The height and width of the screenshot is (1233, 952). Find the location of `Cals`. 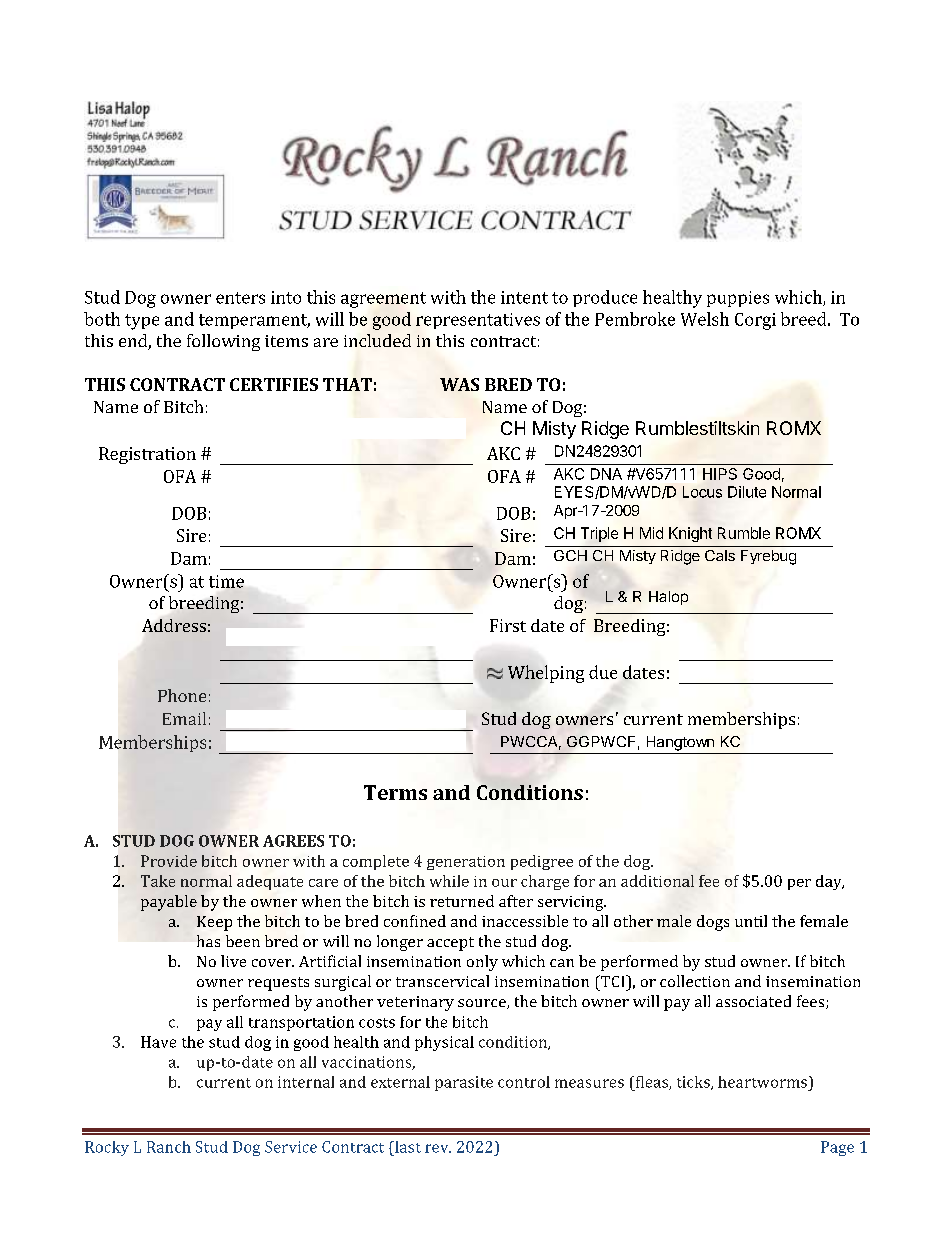

Cals is located at coordinates (720, 555).
